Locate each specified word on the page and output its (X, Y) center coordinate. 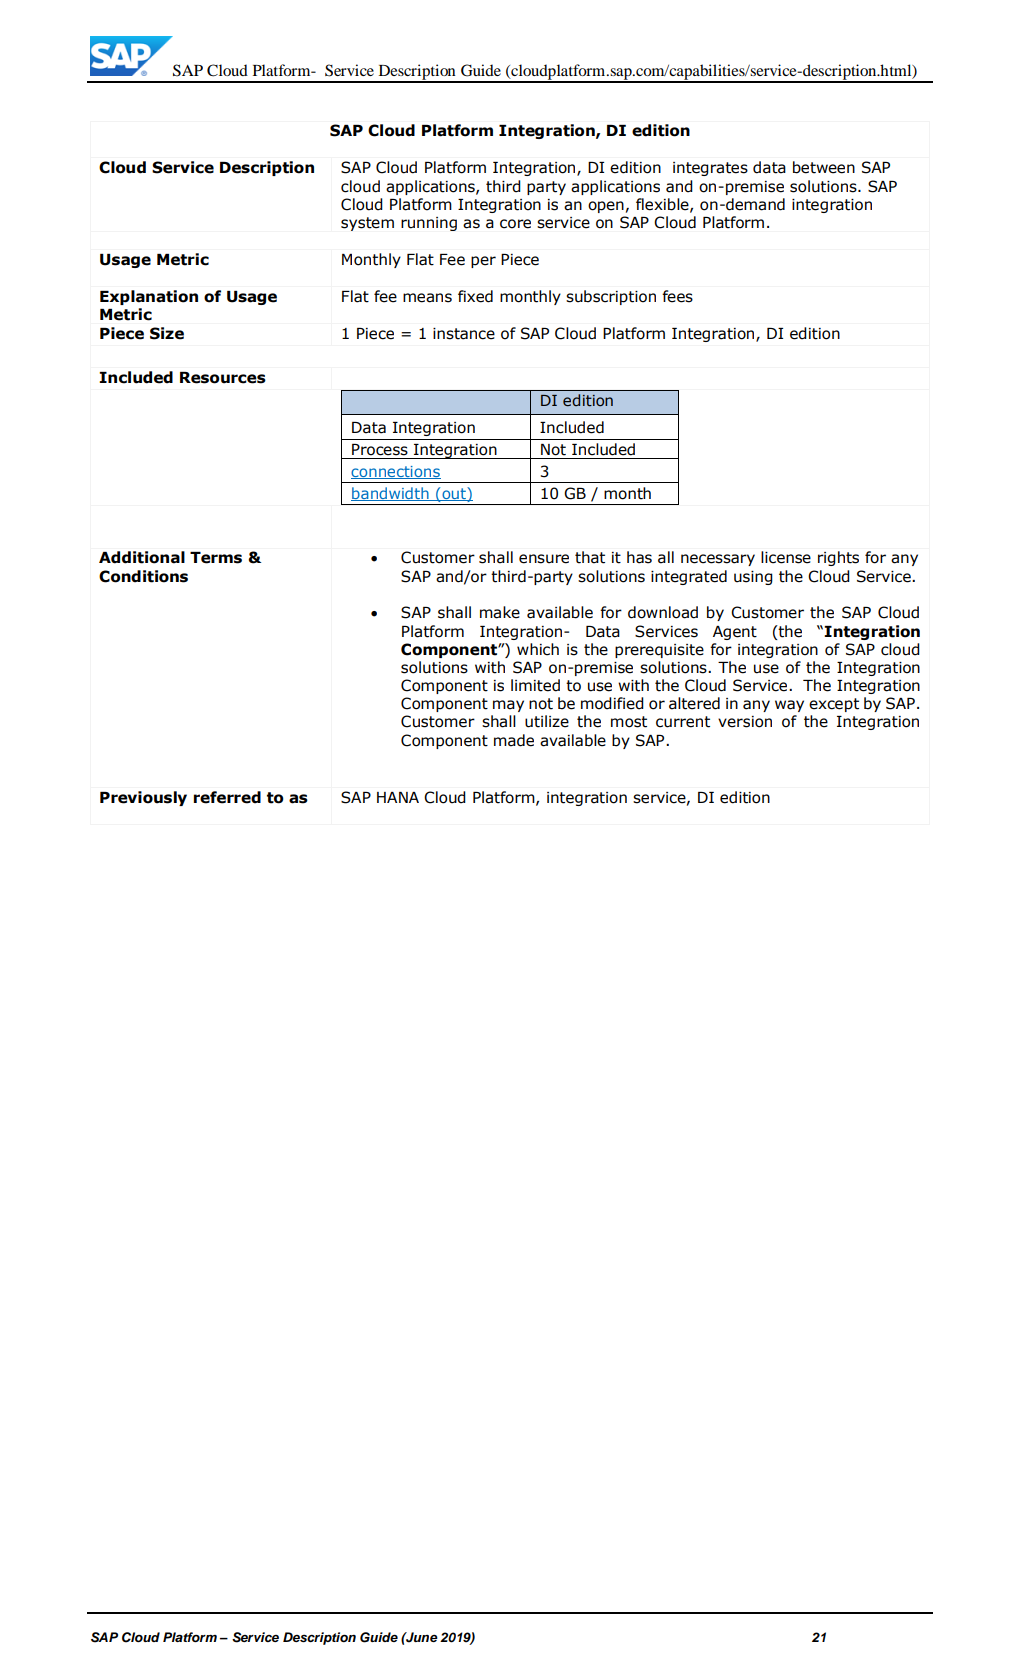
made (514, 740)
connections (396, 472)
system (367, 224)
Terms (216, 558)
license (786, 557)
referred (227, 797)
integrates (710, 169)
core (515, 224)
